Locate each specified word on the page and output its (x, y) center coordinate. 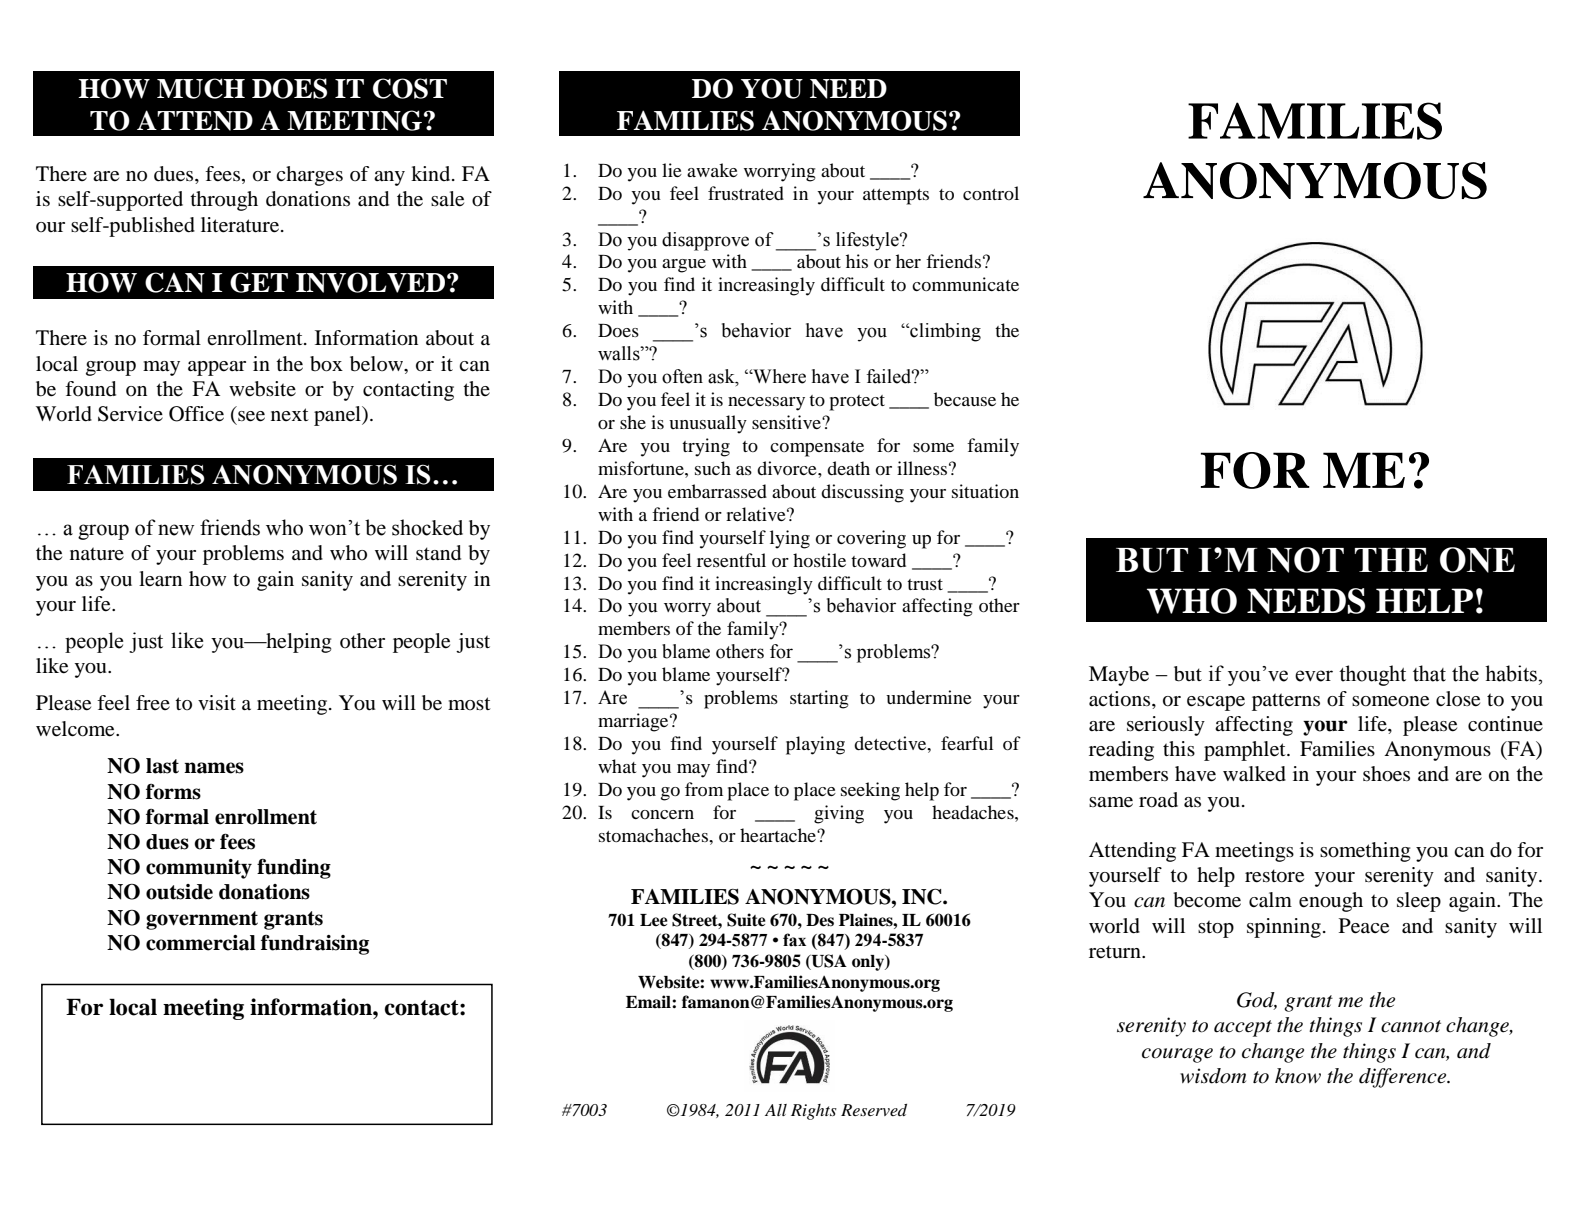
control (991, 193)
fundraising (315, 945)
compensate (817, 449)
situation (985, 491)
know (1298, 1076)
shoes (1386, 774)
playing (815, 745)
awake (712, 170)
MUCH (201, 88)
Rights (814, 1112)
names (214, 768)
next (290, 414)
